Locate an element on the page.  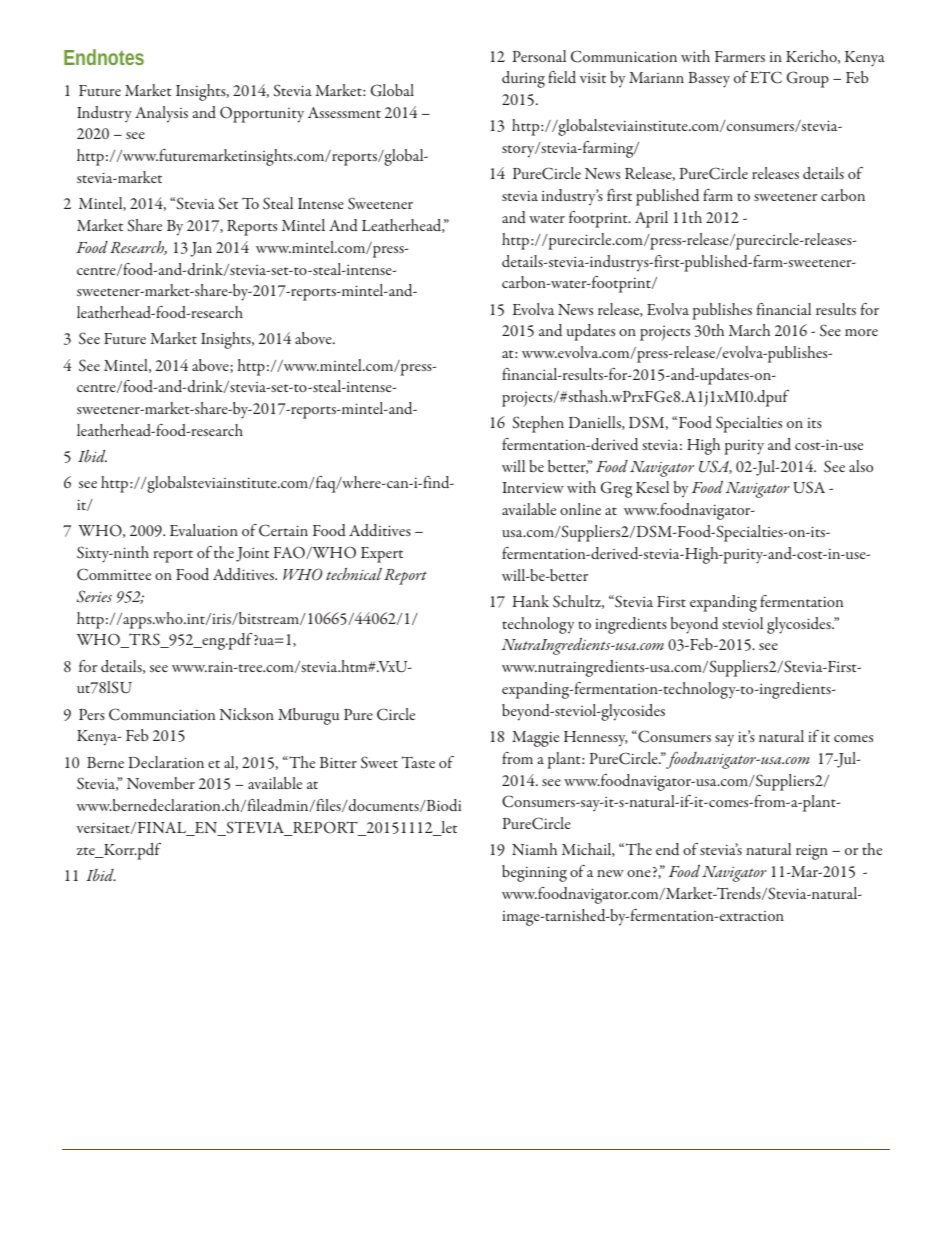
ETC is located at coordinates (766, 77).
